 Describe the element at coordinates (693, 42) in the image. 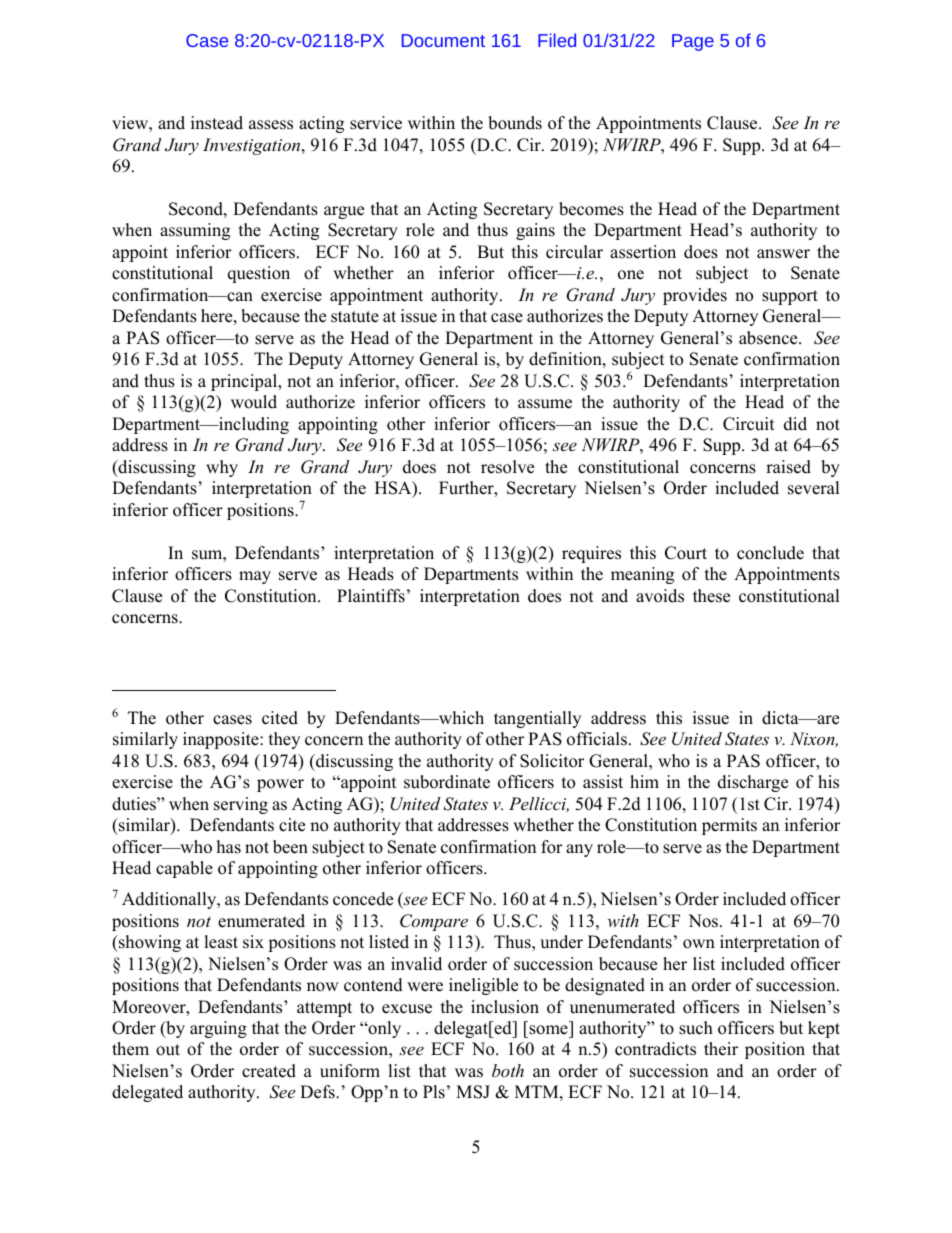

I see `Page` at that location.
